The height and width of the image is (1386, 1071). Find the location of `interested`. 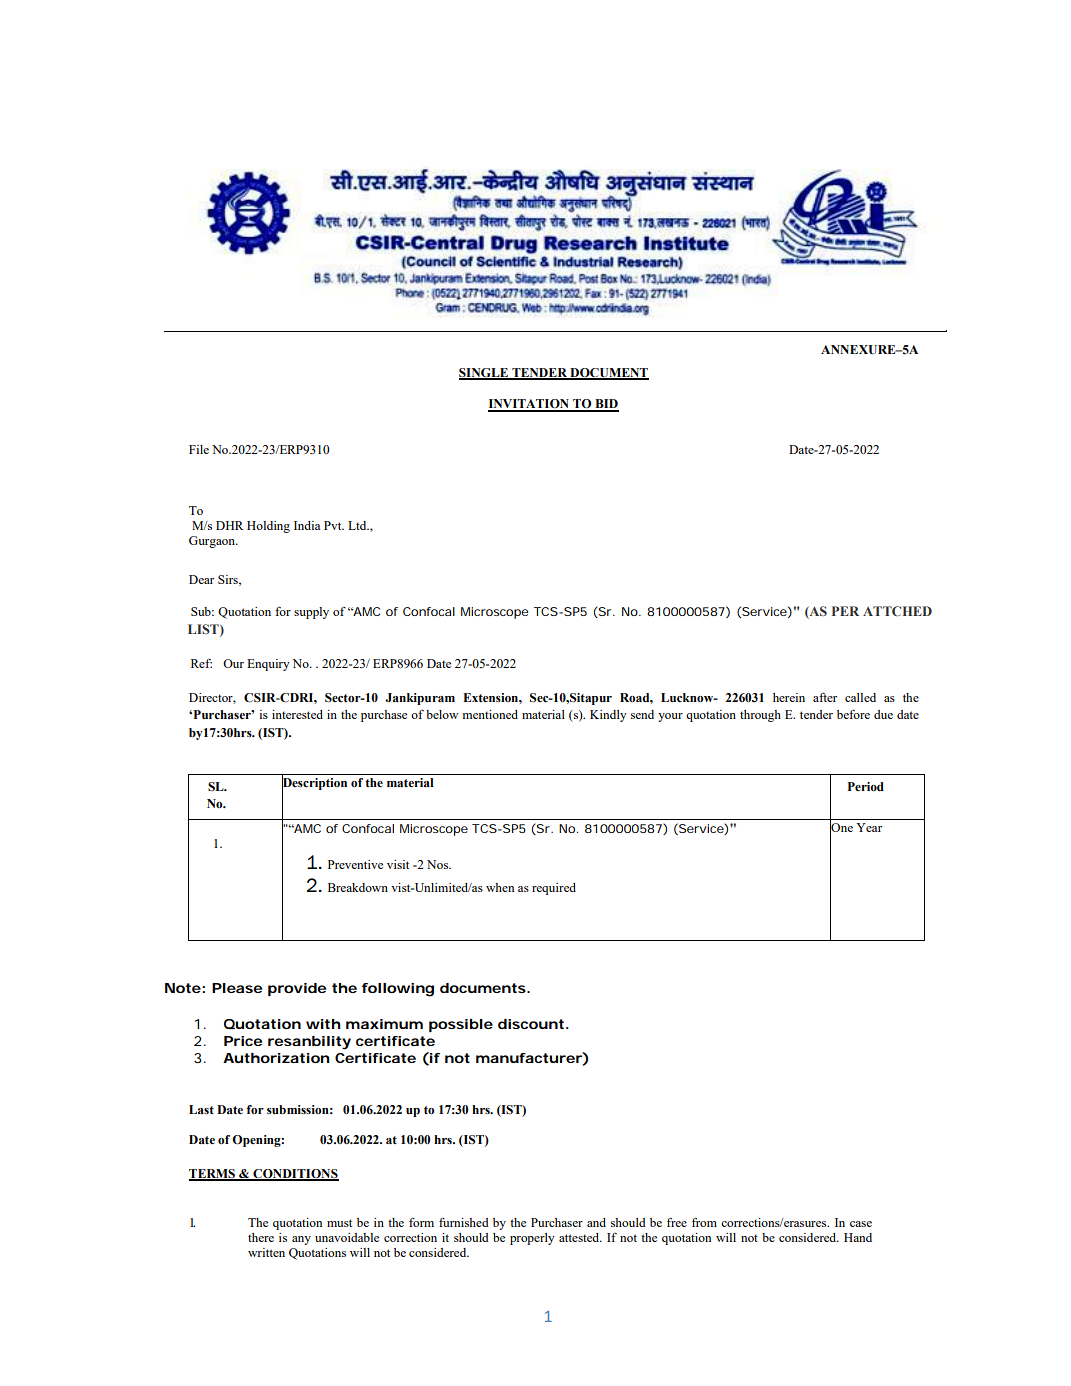

interested is located at coordinates (297, 714).
